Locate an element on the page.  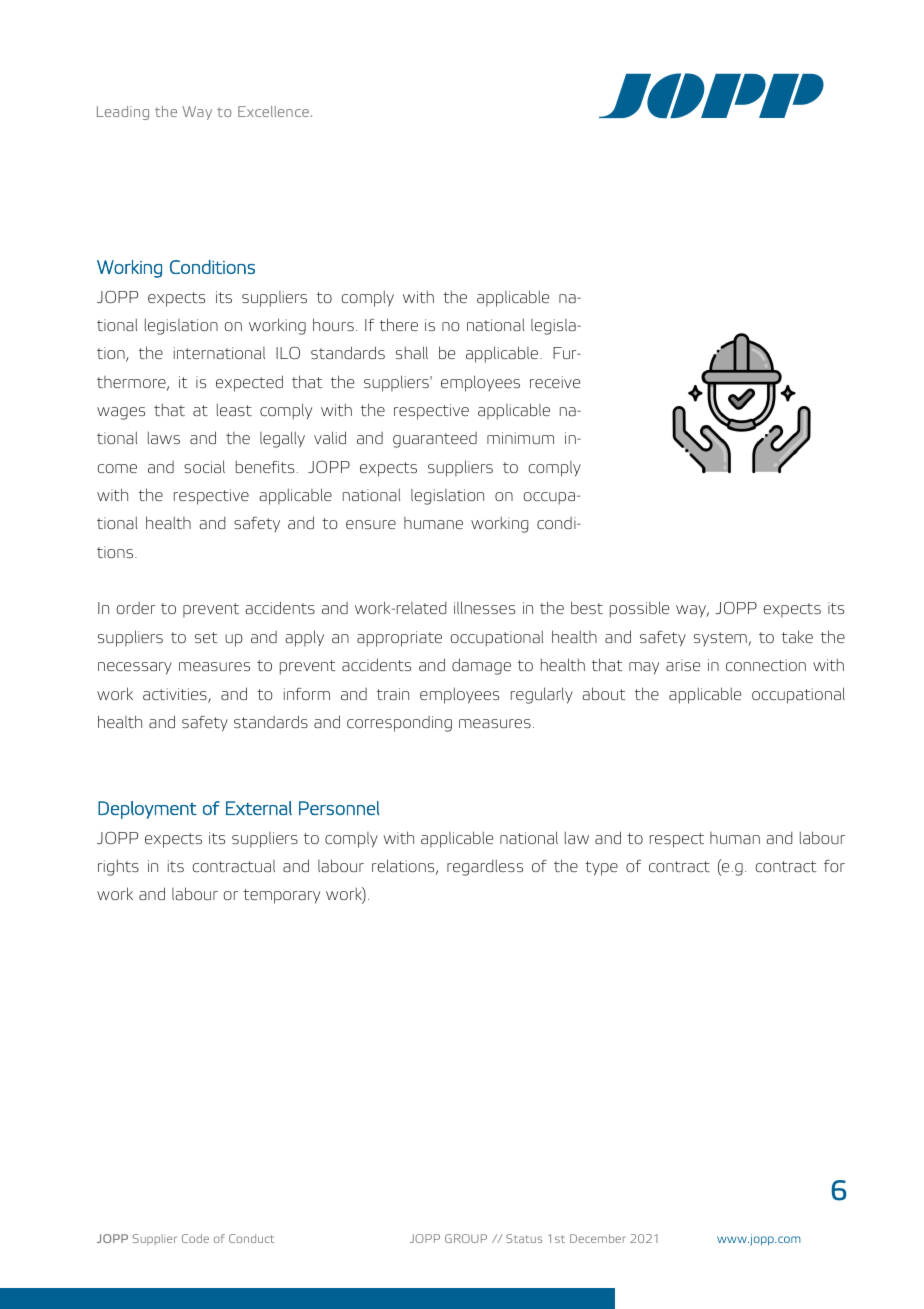
Code is located at coordinates (195, 1238).
